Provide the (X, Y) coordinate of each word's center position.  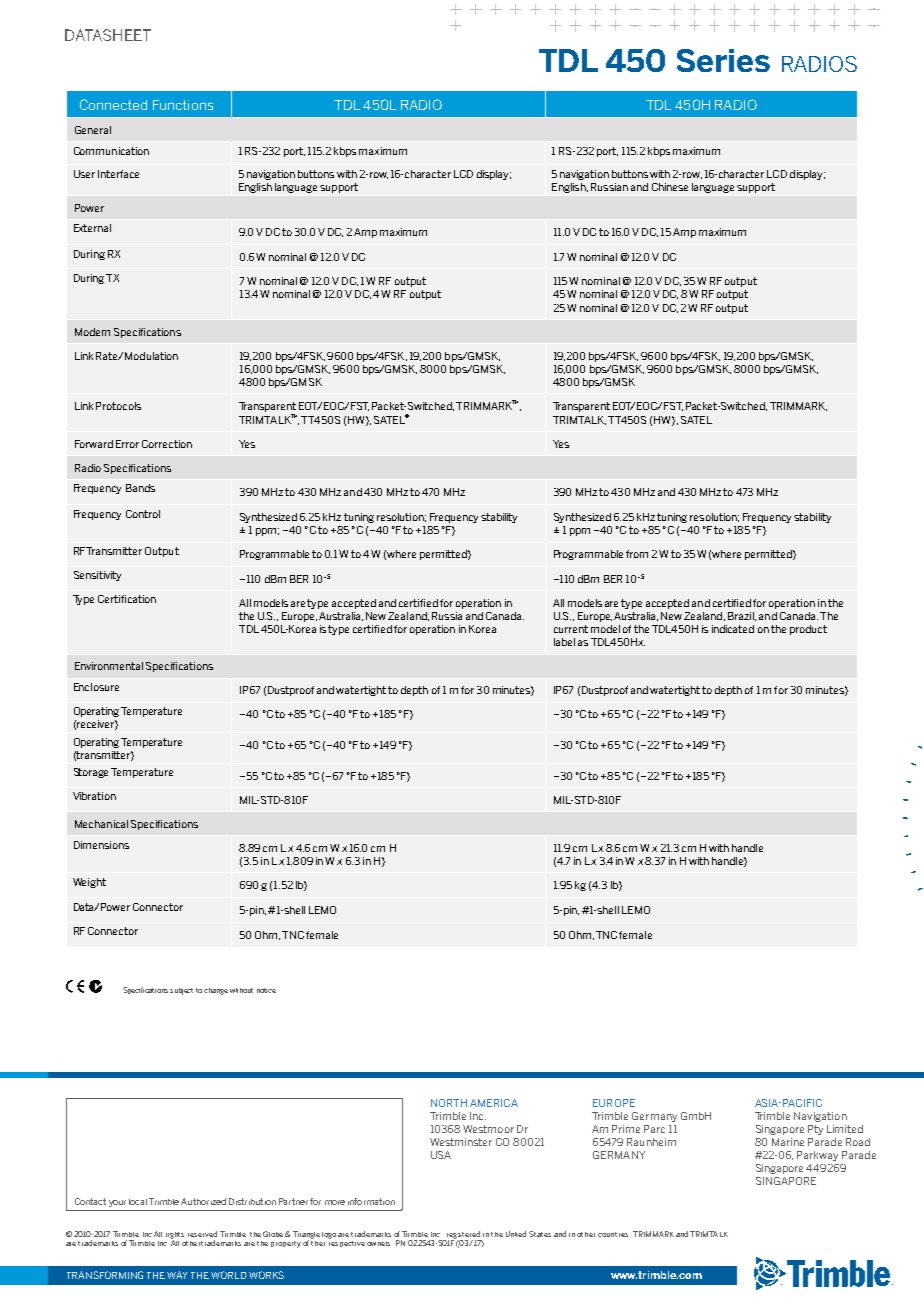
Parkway (817, 1156)
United (516, 1234)
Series (723, 60)
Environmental (109, 666)
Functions (183, 105)
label (564, 642)
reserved (202, 1234)
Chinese (670, 187)
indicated (733, 629)
